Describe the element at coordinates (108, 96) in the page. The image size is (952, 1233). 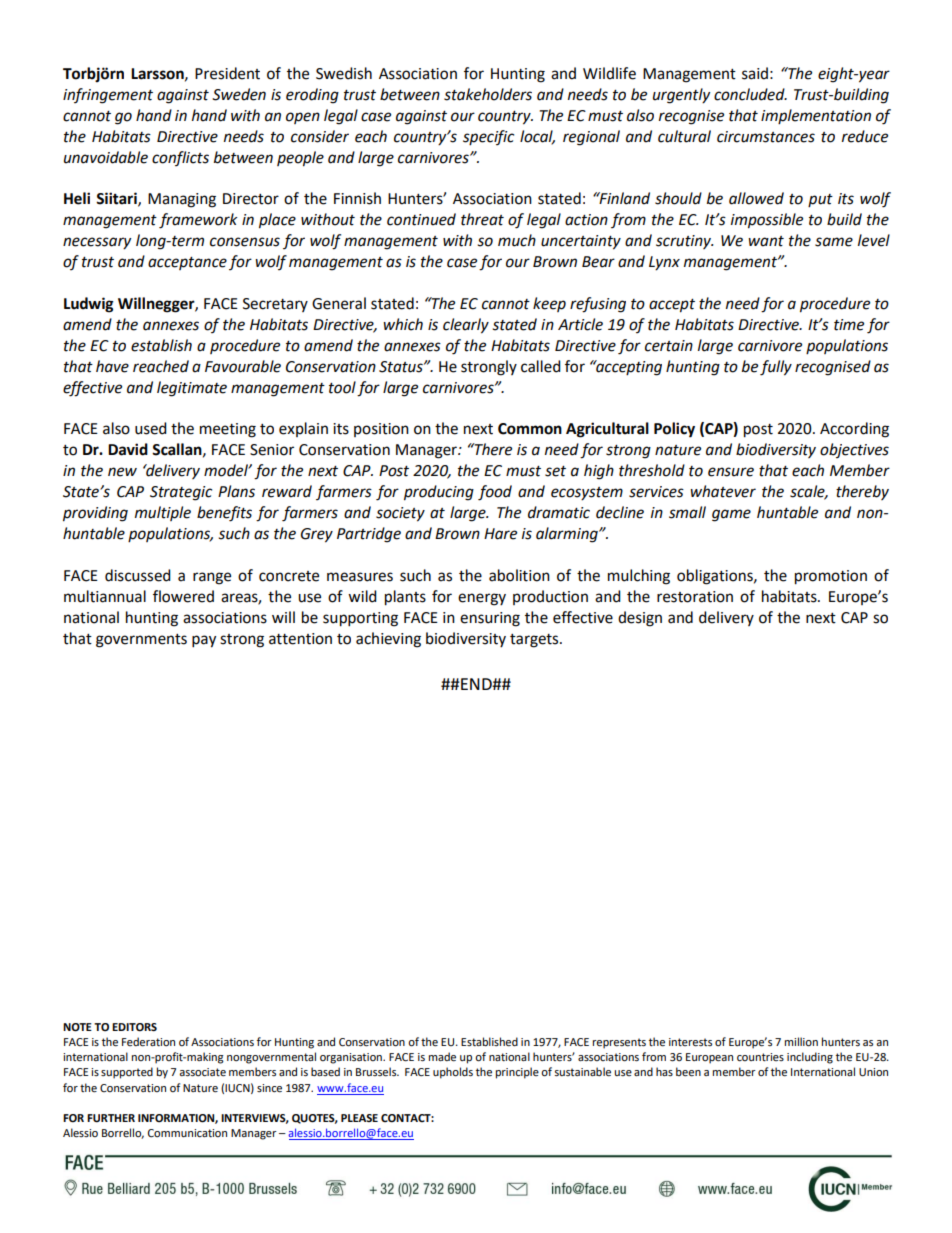
I see `infringement` at that location.
